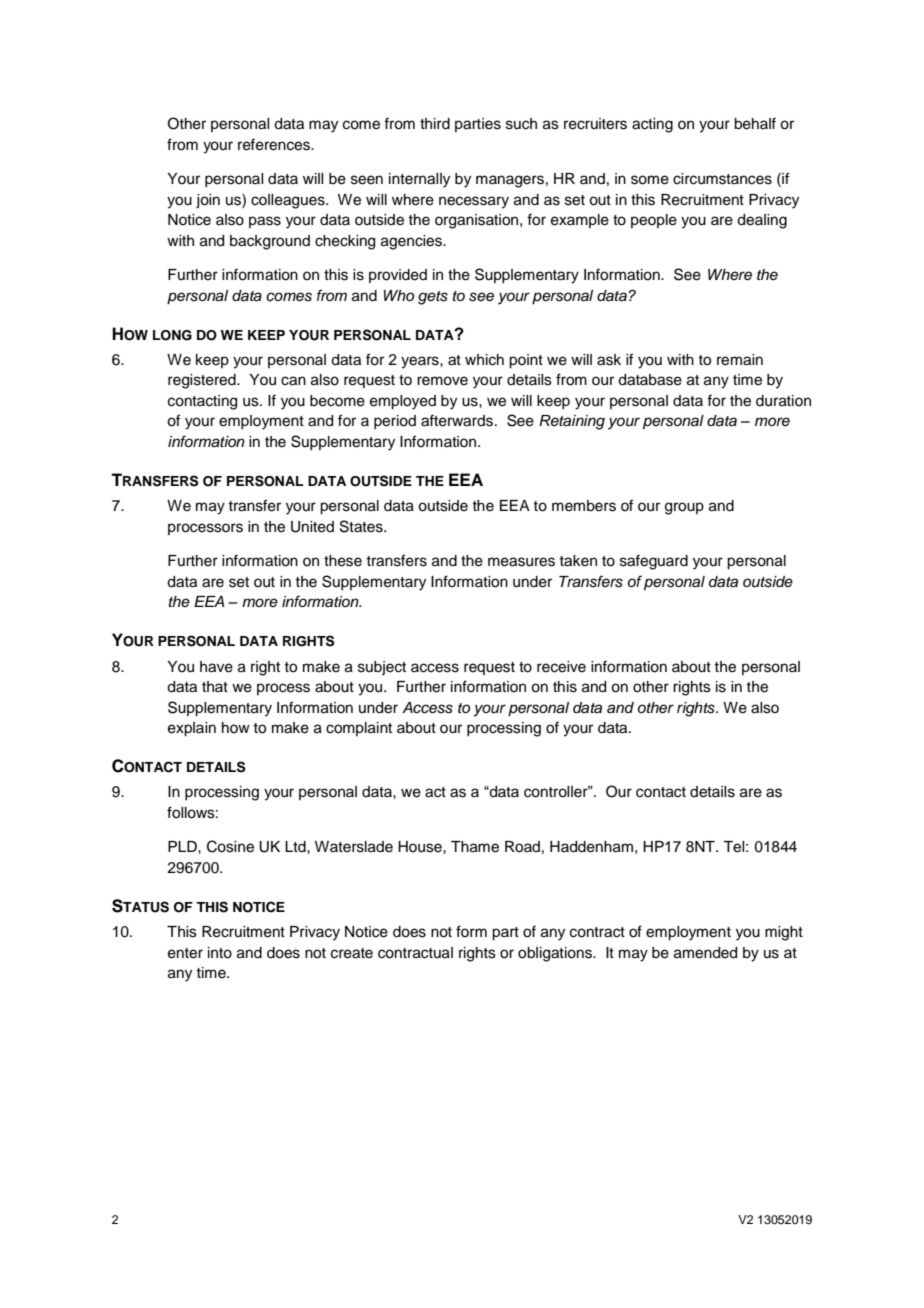 Image resolution: width=924 pixels, height=1308 pixels. Describe the element at coordinates (783, 401) in the screenshot. I see `duration` at that location.
